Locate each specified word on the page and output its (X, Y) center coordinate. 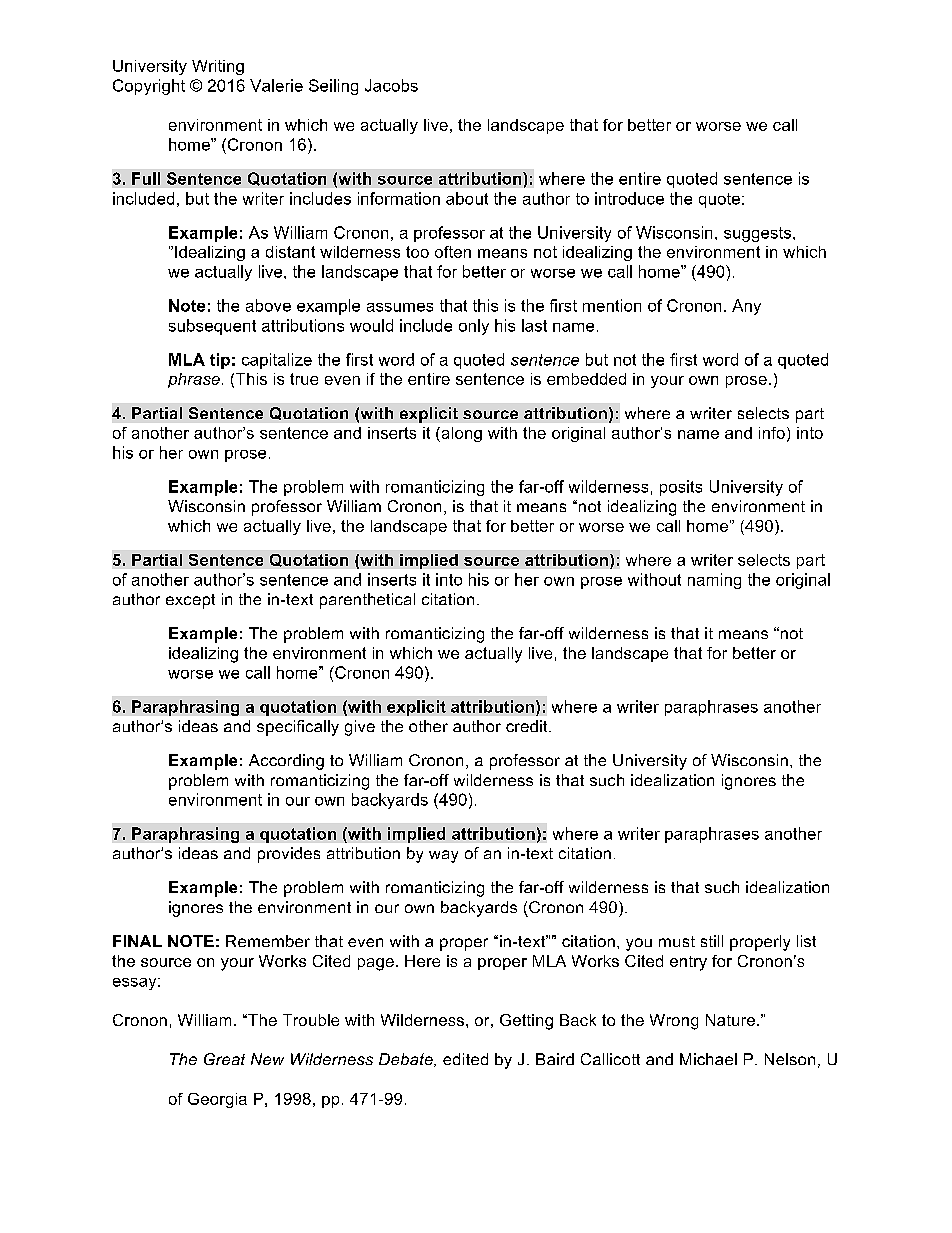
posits (681, 488)
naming (714, 581)
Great (224, 1059)
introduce (629, 198)
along (460, 434)
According (286, 762)
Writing (218, 67)
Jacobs (391, 85)
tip (220, 361)
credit (528, 726)
